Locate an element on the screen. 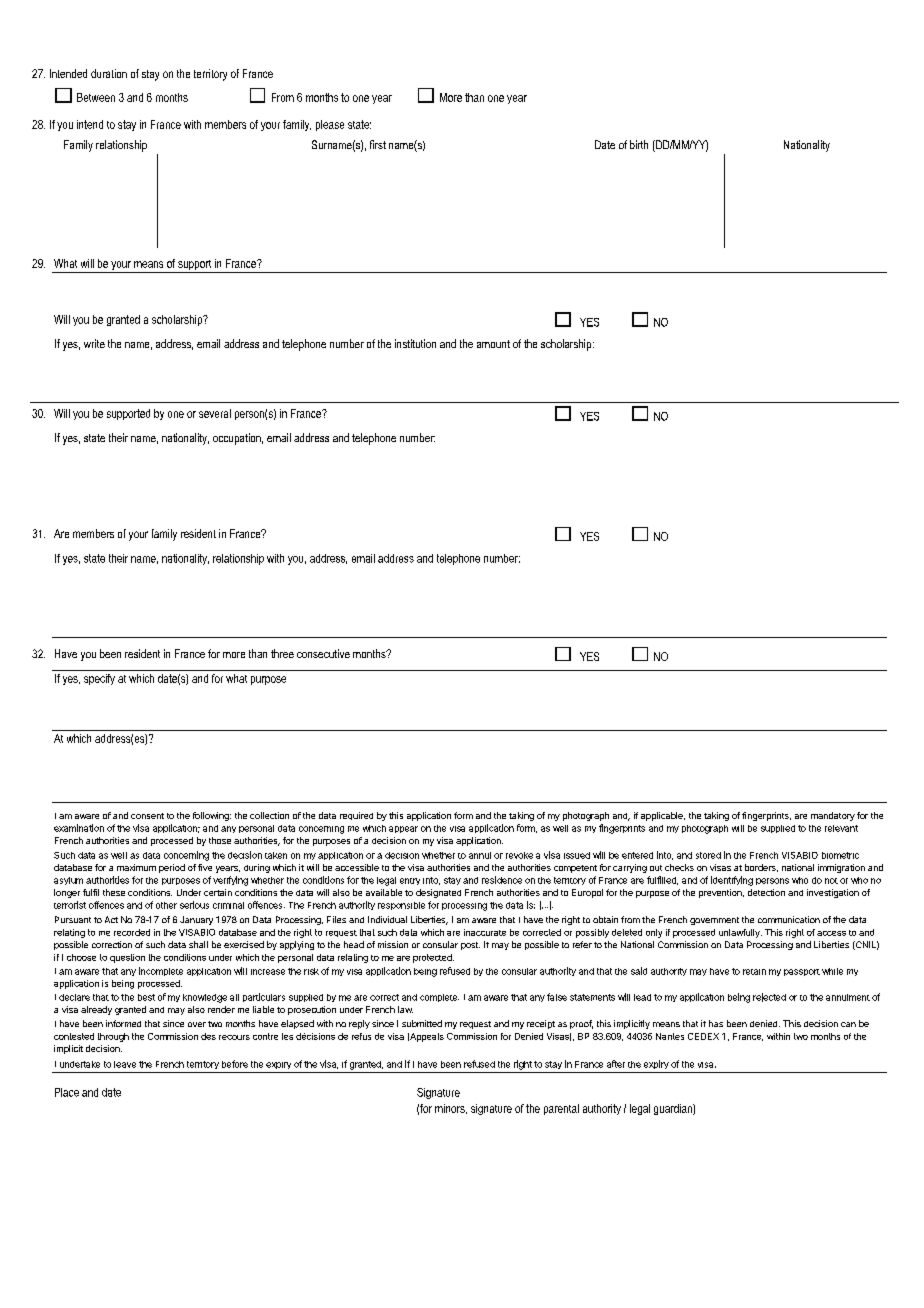  minors is located at coordinates (451, 1109).
